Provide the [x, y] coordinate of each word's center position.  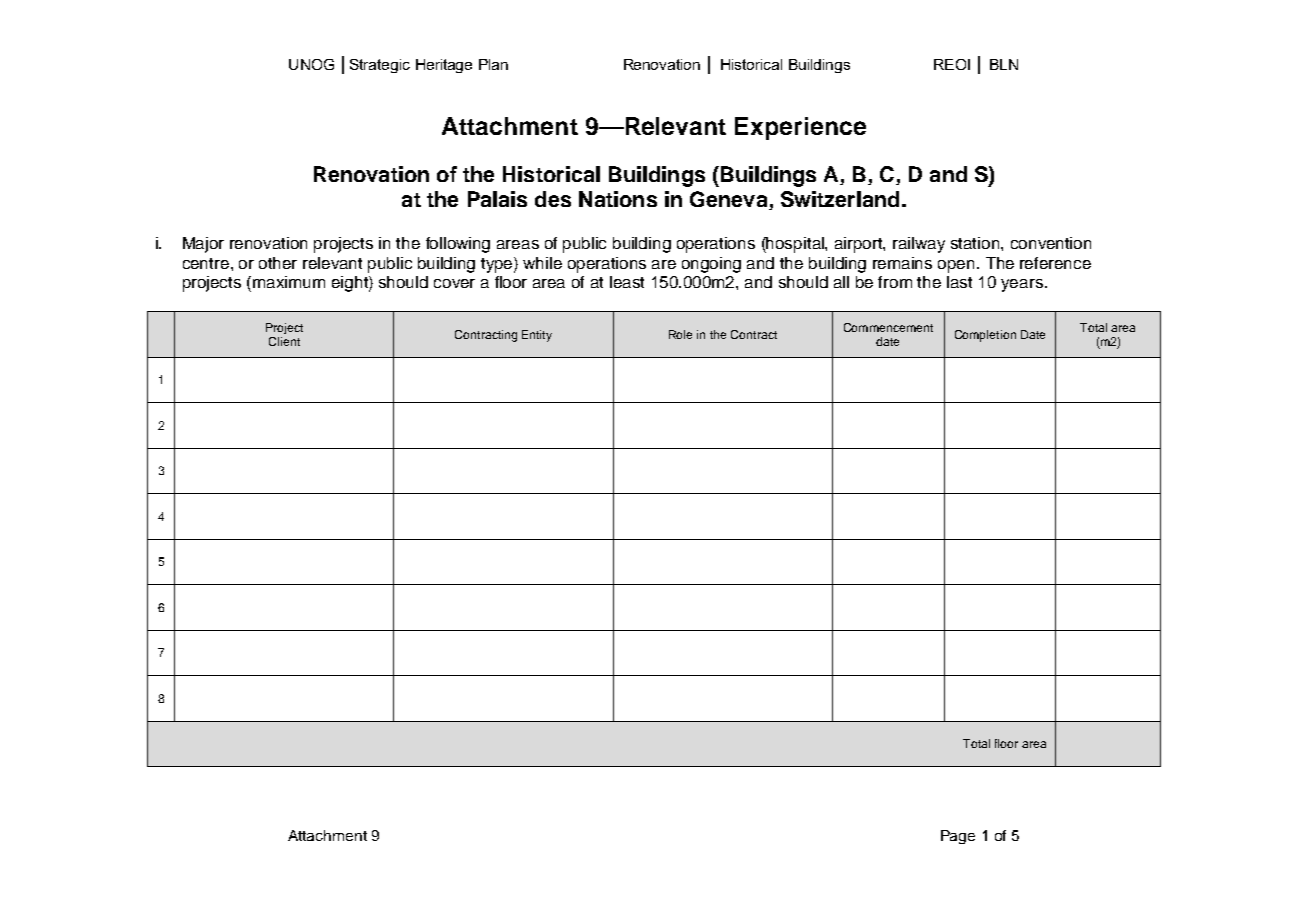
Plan [493, 64]
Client [284, 341]
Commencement [888, 327]
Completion [985, 336]
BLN [1004, 64]
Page [958, 837]
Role [680, 334]
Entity [537, 336]
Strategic [380, 66]
